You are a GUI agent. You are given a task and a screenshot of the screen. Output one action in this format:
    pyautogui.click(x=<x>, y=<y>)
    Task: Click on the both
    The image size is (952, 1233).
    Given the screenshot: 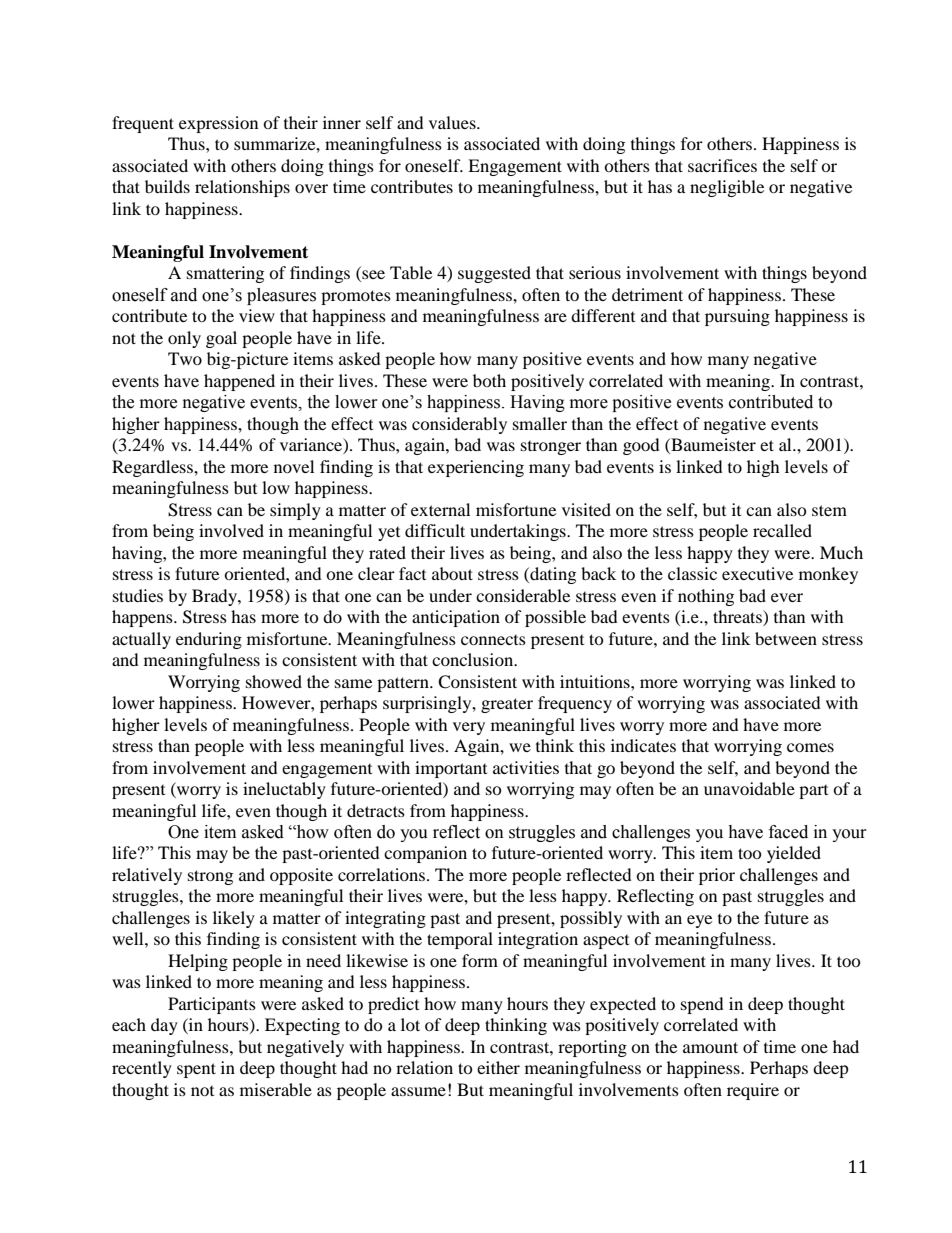 What is the action you would take?
    pyautogui.click(x=489, y=380)
